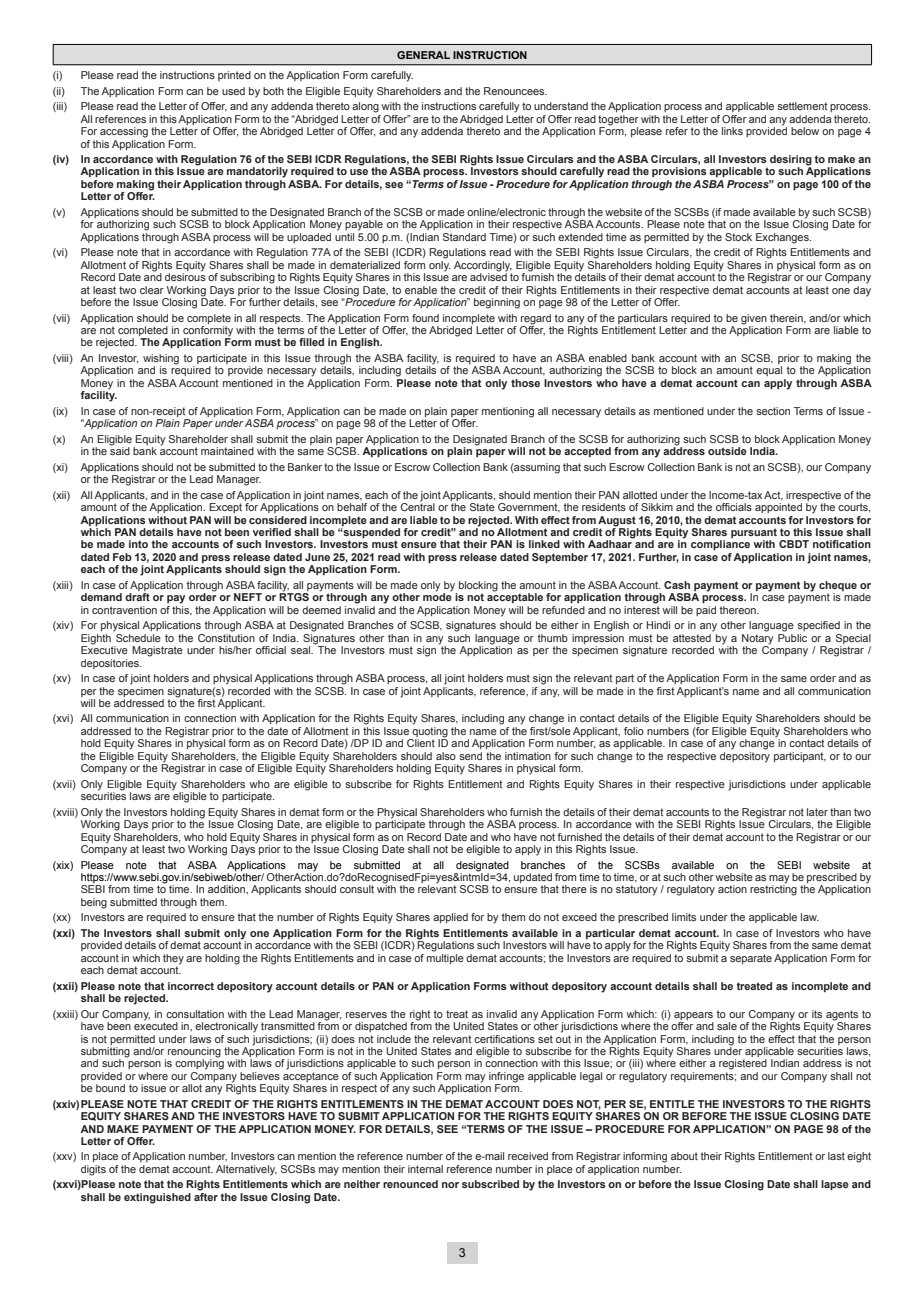 The image size is (924, 1308). What do you see at coordinates (227, 451) in the page?
I see `maintained` at bounding box center [227, 451].
